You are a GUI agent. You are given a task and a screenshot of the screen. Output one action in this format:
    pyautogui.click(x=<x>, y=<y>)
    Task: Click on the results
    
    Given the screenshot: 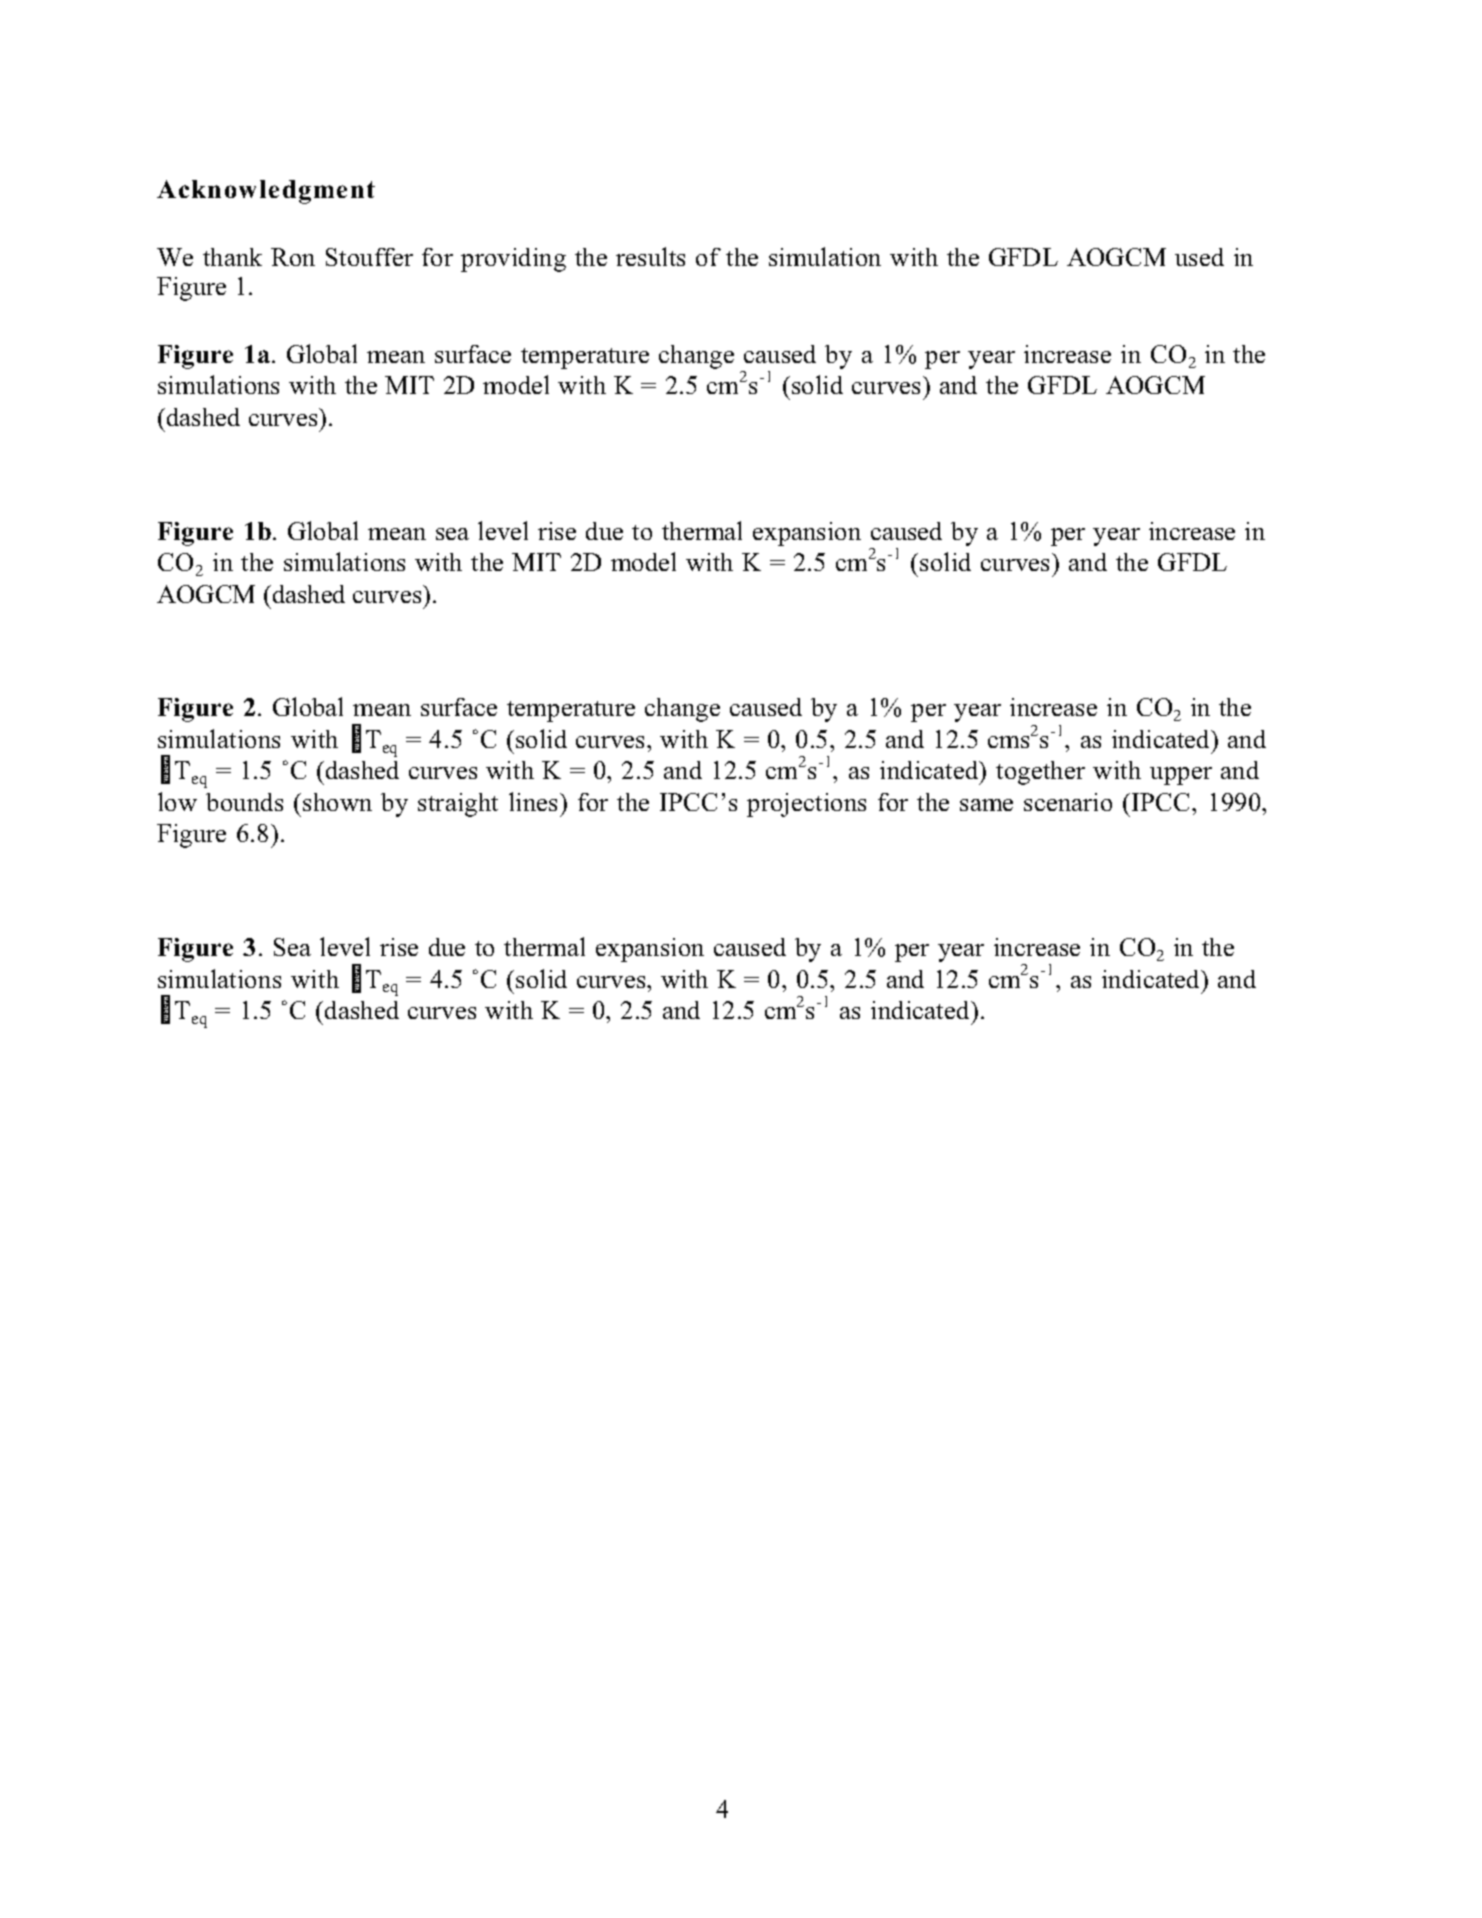 What is the action you would take?
    pyautogui.click(x=650, y=256)
